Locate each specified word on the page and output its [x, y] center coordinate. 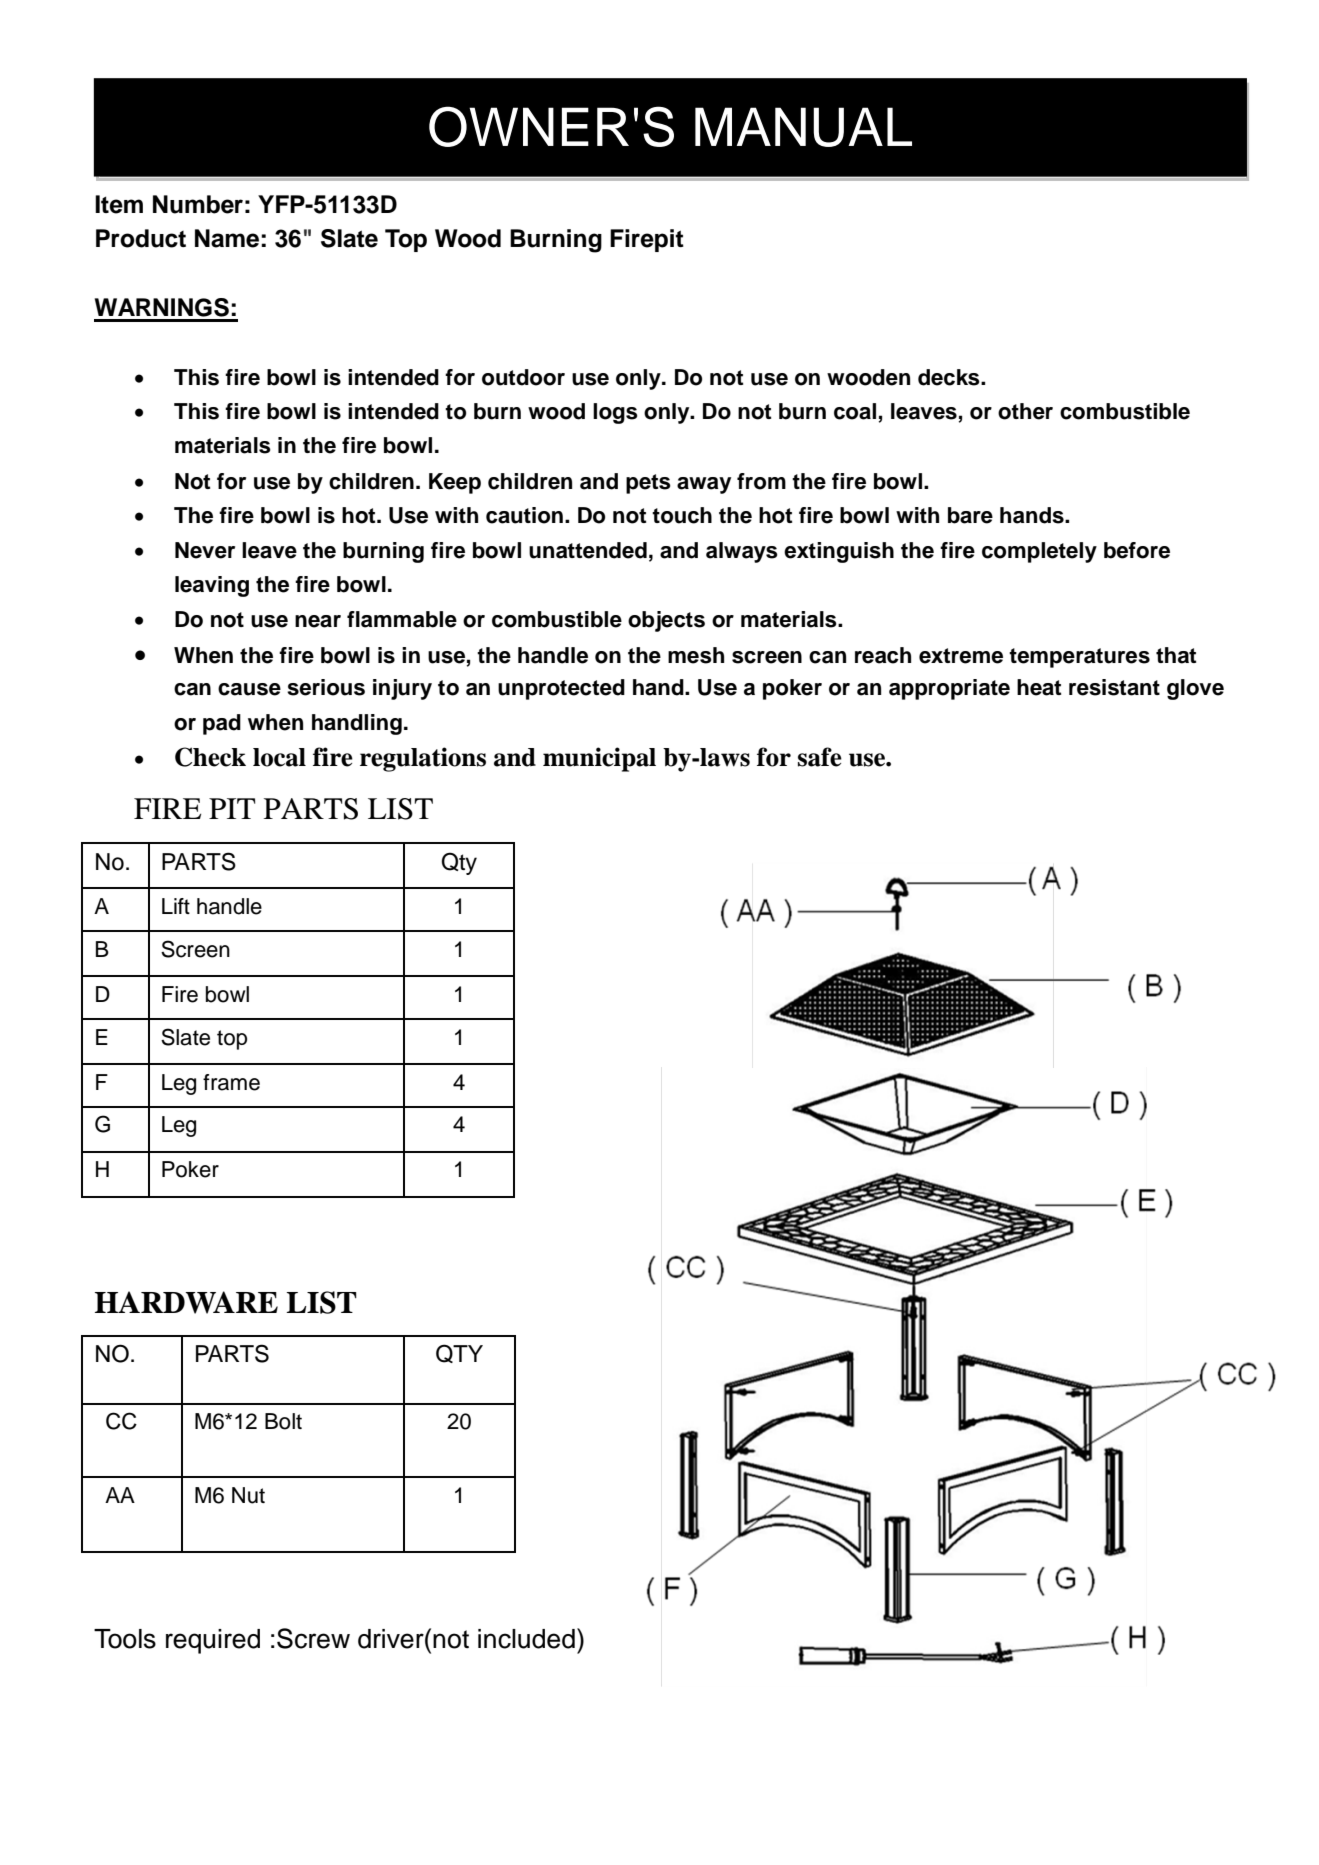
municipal [599, 759]
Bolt [283, 1421]
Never [205, 550]
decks [950, 377]
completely [1039, 552]
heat [1039, 687]
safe [820, 757]
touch [682, 515]
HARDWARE [186, 1302]
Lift [176, 906]
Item [119, 204]
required [213, 1641]
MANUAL [803, 127]
